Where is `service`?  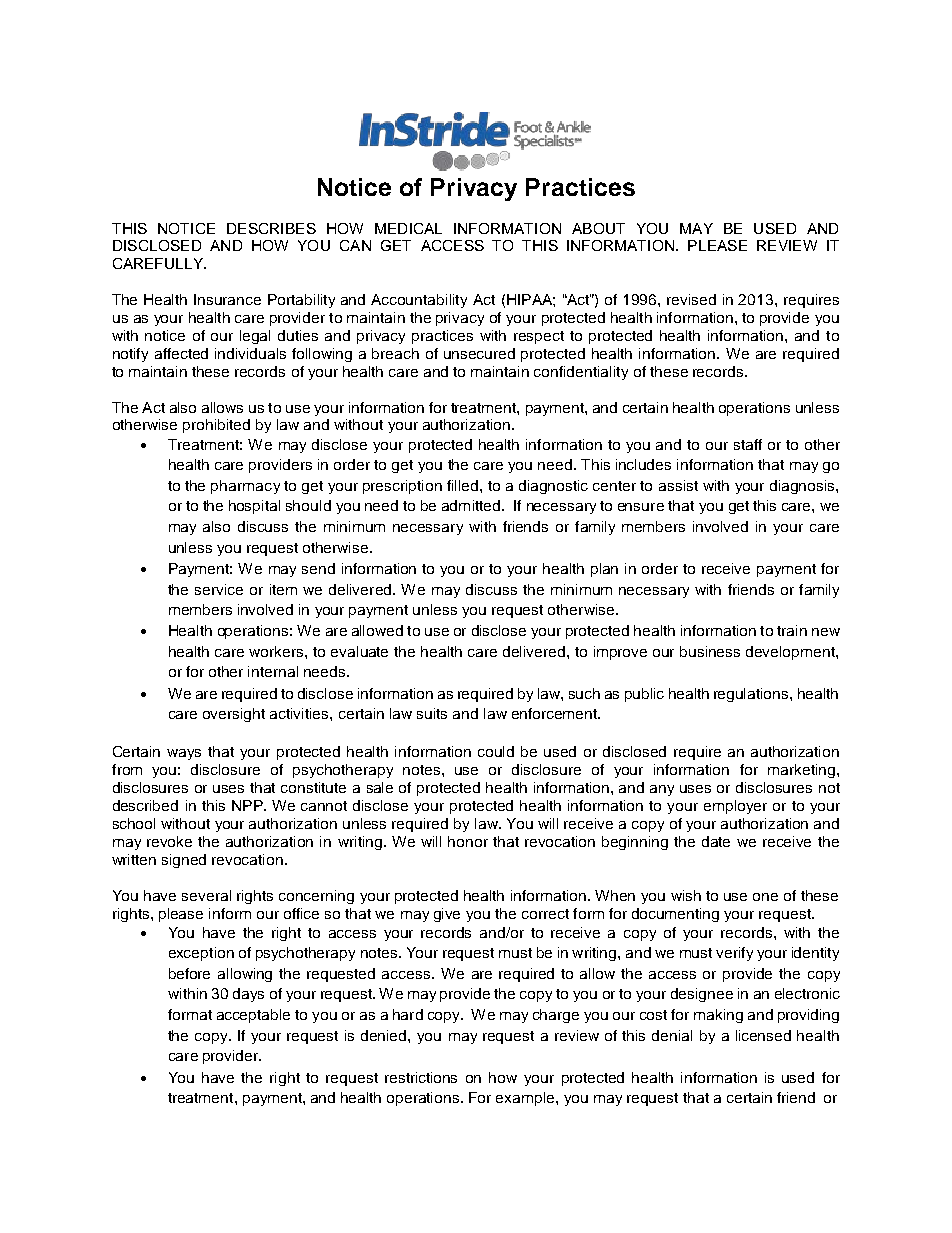 service is located at coordinates (219, 589).
